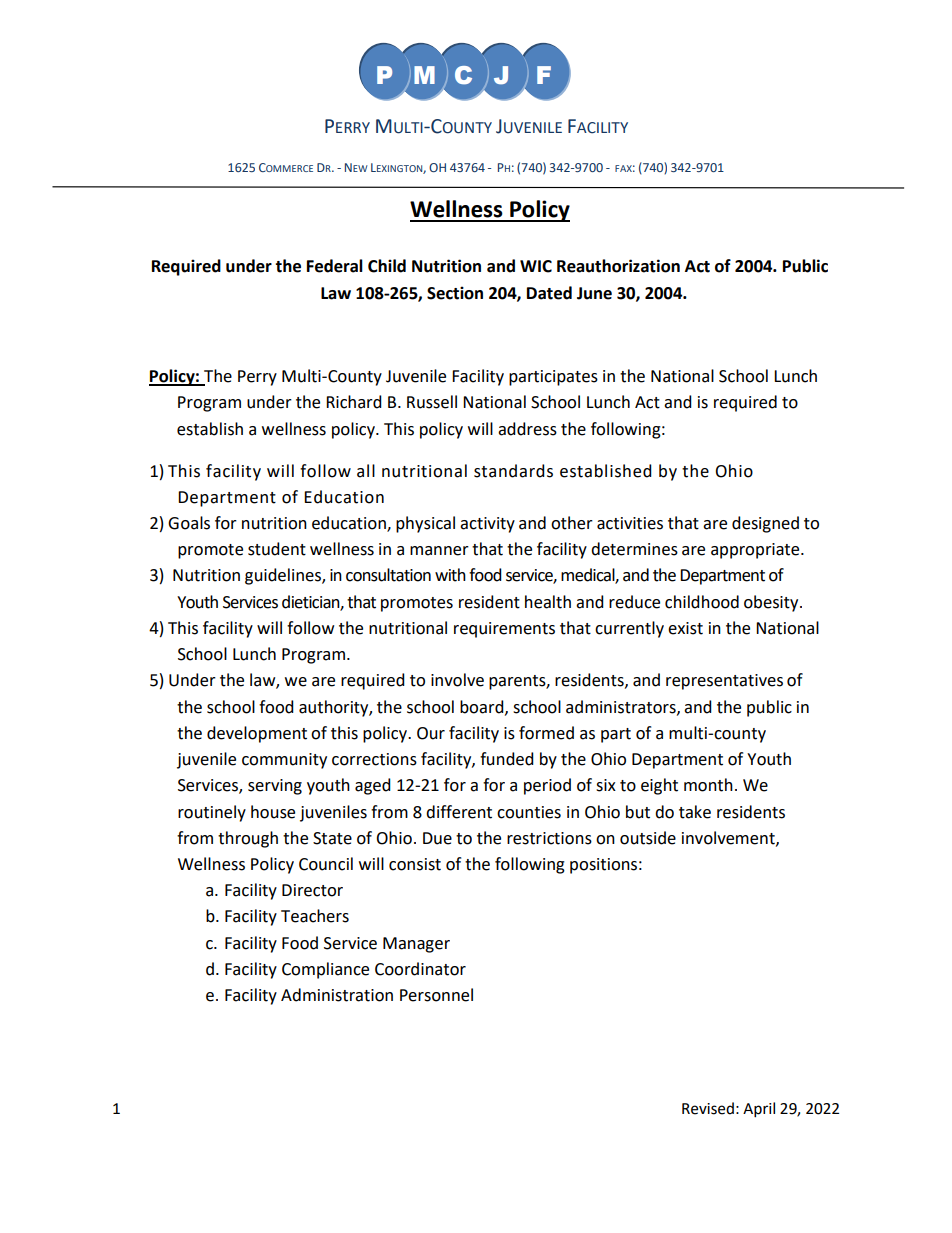 The height and width of the screenshot is (1233, 952). What do you see at coordinates (416, 945) in the screenshot?
I see `Manager` at bounding box center [416, 945].
